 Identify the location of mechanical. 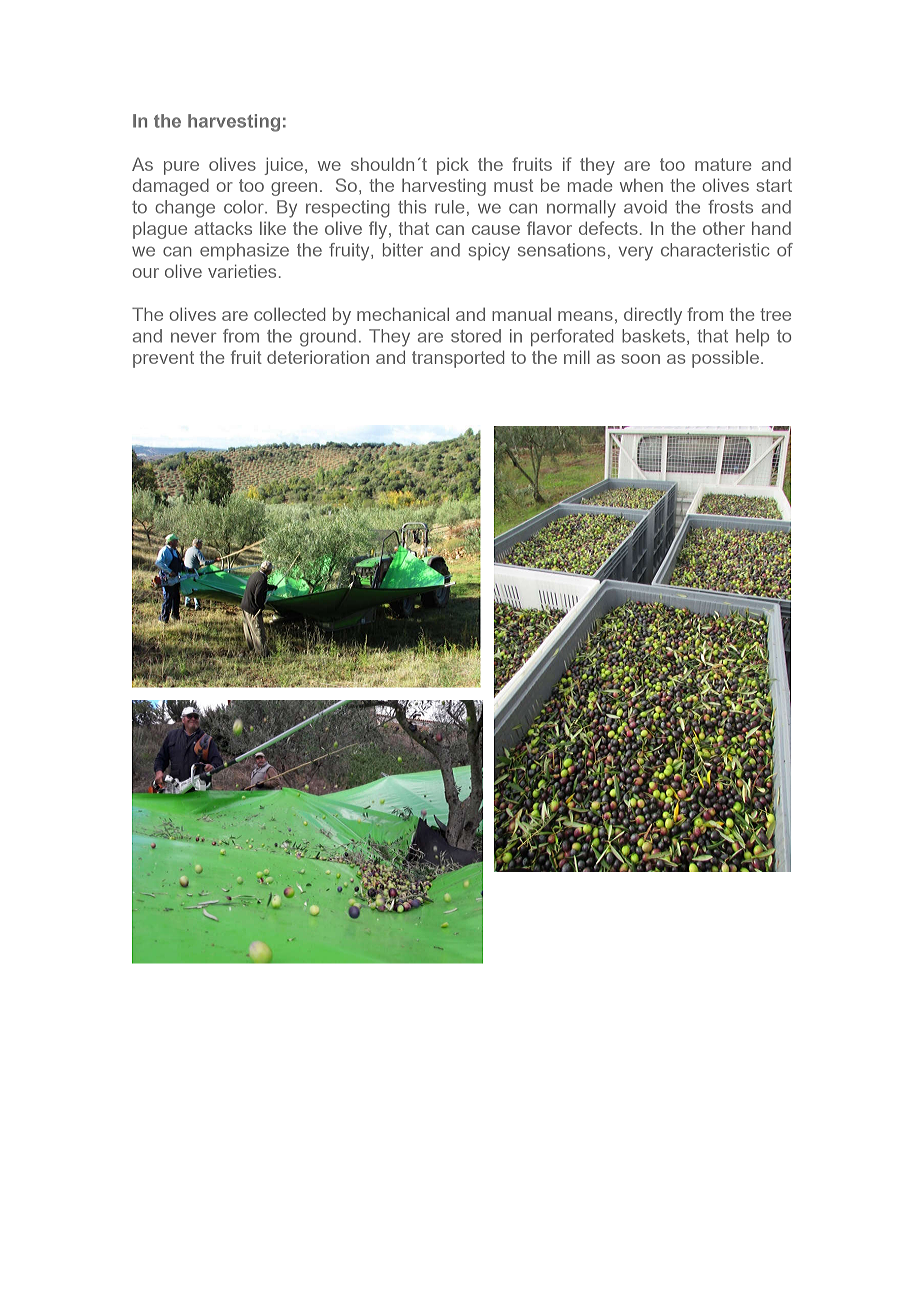
(403, 314).
